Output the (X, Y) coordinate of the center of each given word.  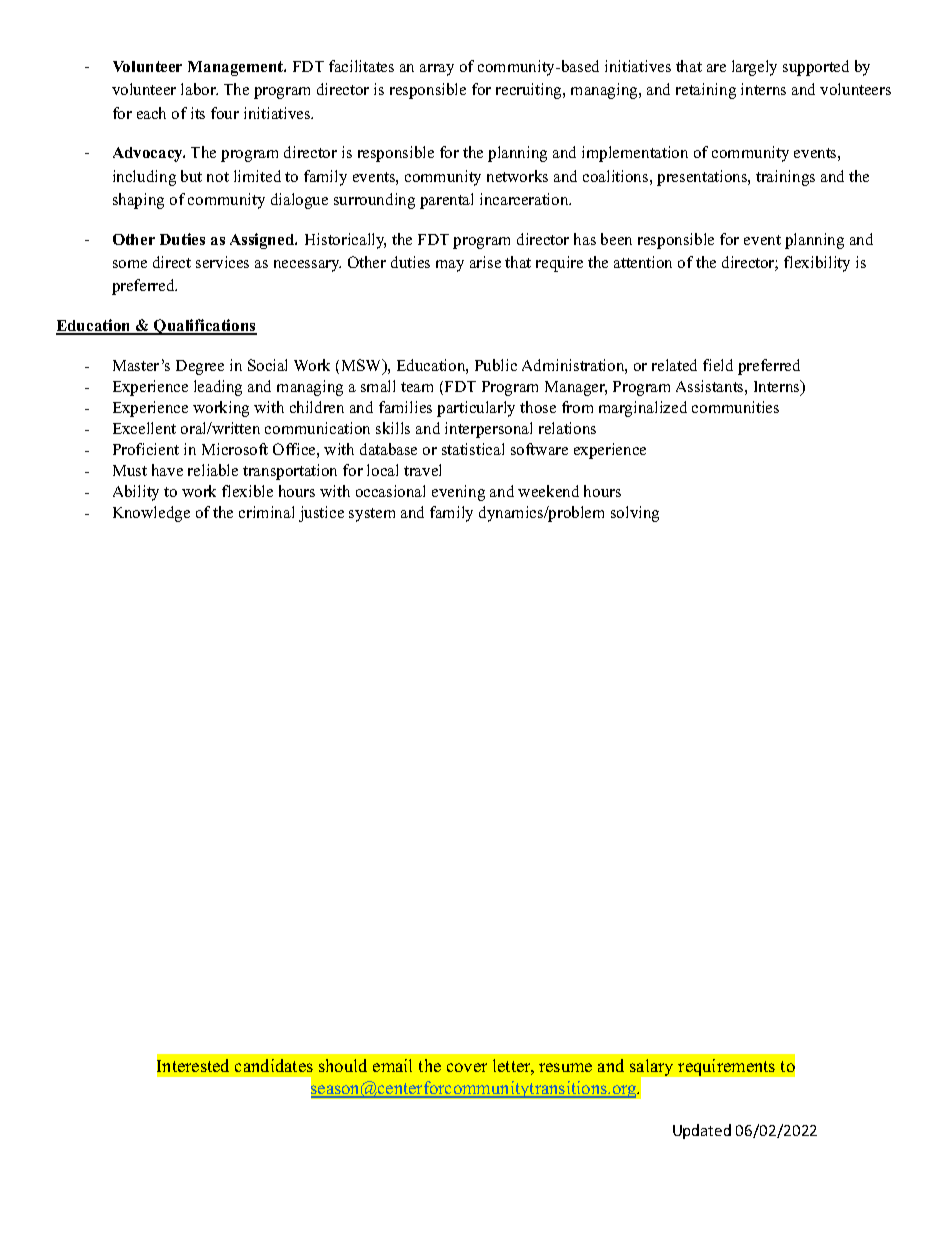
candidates (274, 1065)
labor (199, 89)
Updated (702, 1131)
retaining (706, 91)
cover (467, 1067)
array (437, 70)
